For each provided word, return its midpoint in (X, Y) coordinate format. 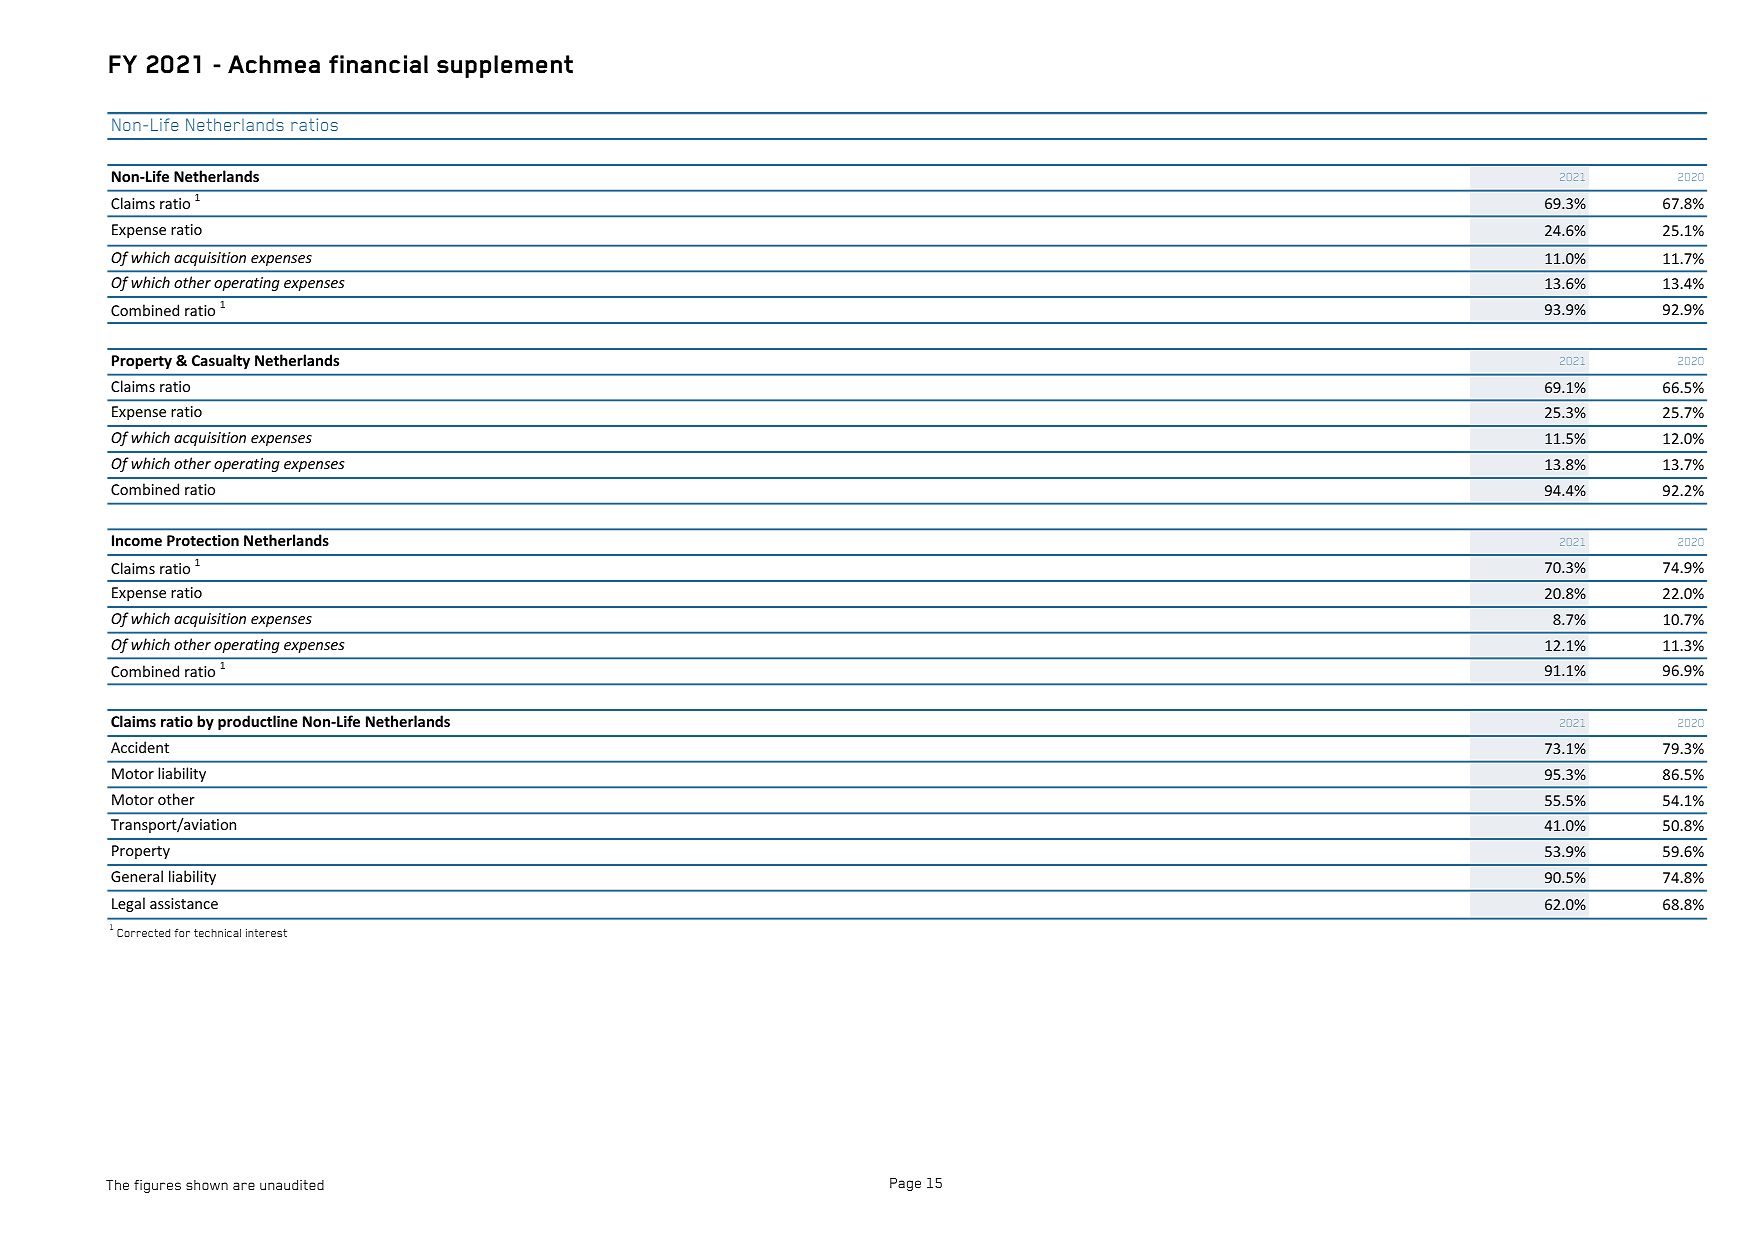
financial (378, 64)
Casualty (221, 361)
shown (207, 1185)
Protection (203, 540)
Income (137, 540)
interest (266, 933)
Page (905, 1184)
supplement (505, 66)
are (244, 1186)
